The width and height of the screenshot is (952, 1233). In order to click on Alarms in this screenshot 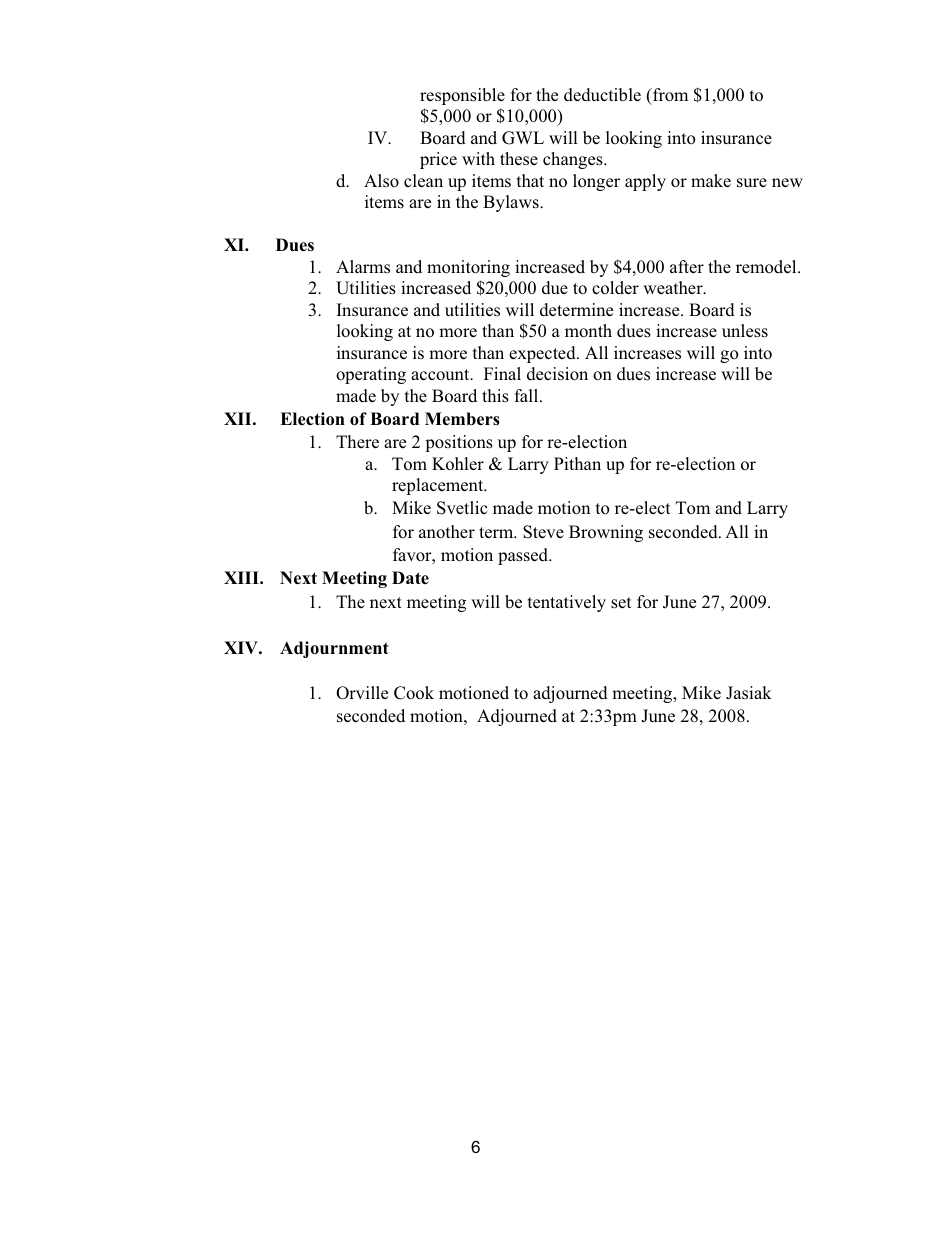, I will do `click(363, 267)`.
